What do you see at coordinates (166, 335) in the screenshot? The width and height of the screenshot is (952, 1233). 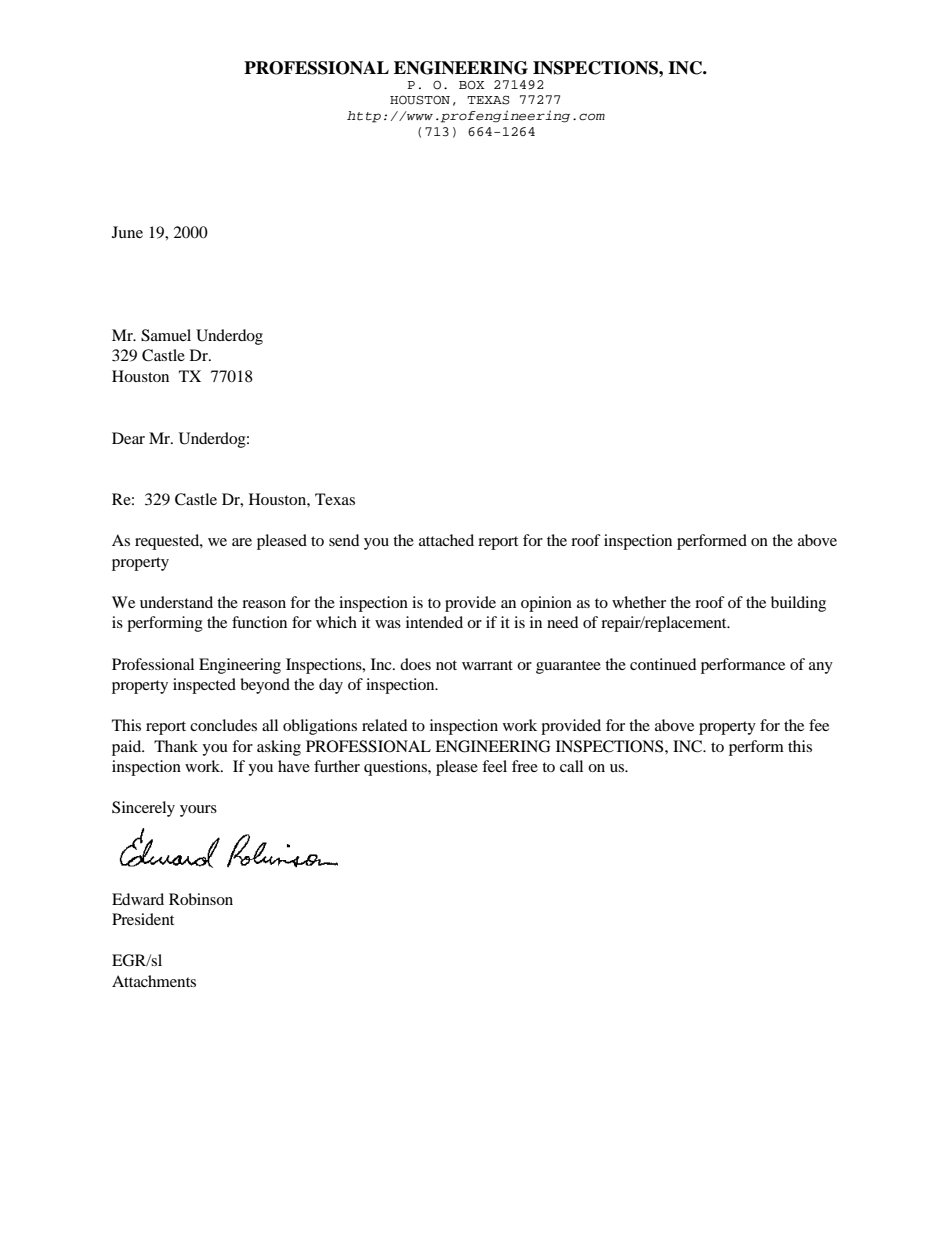 I see `Samuel` at bounding box center [166, 335].
